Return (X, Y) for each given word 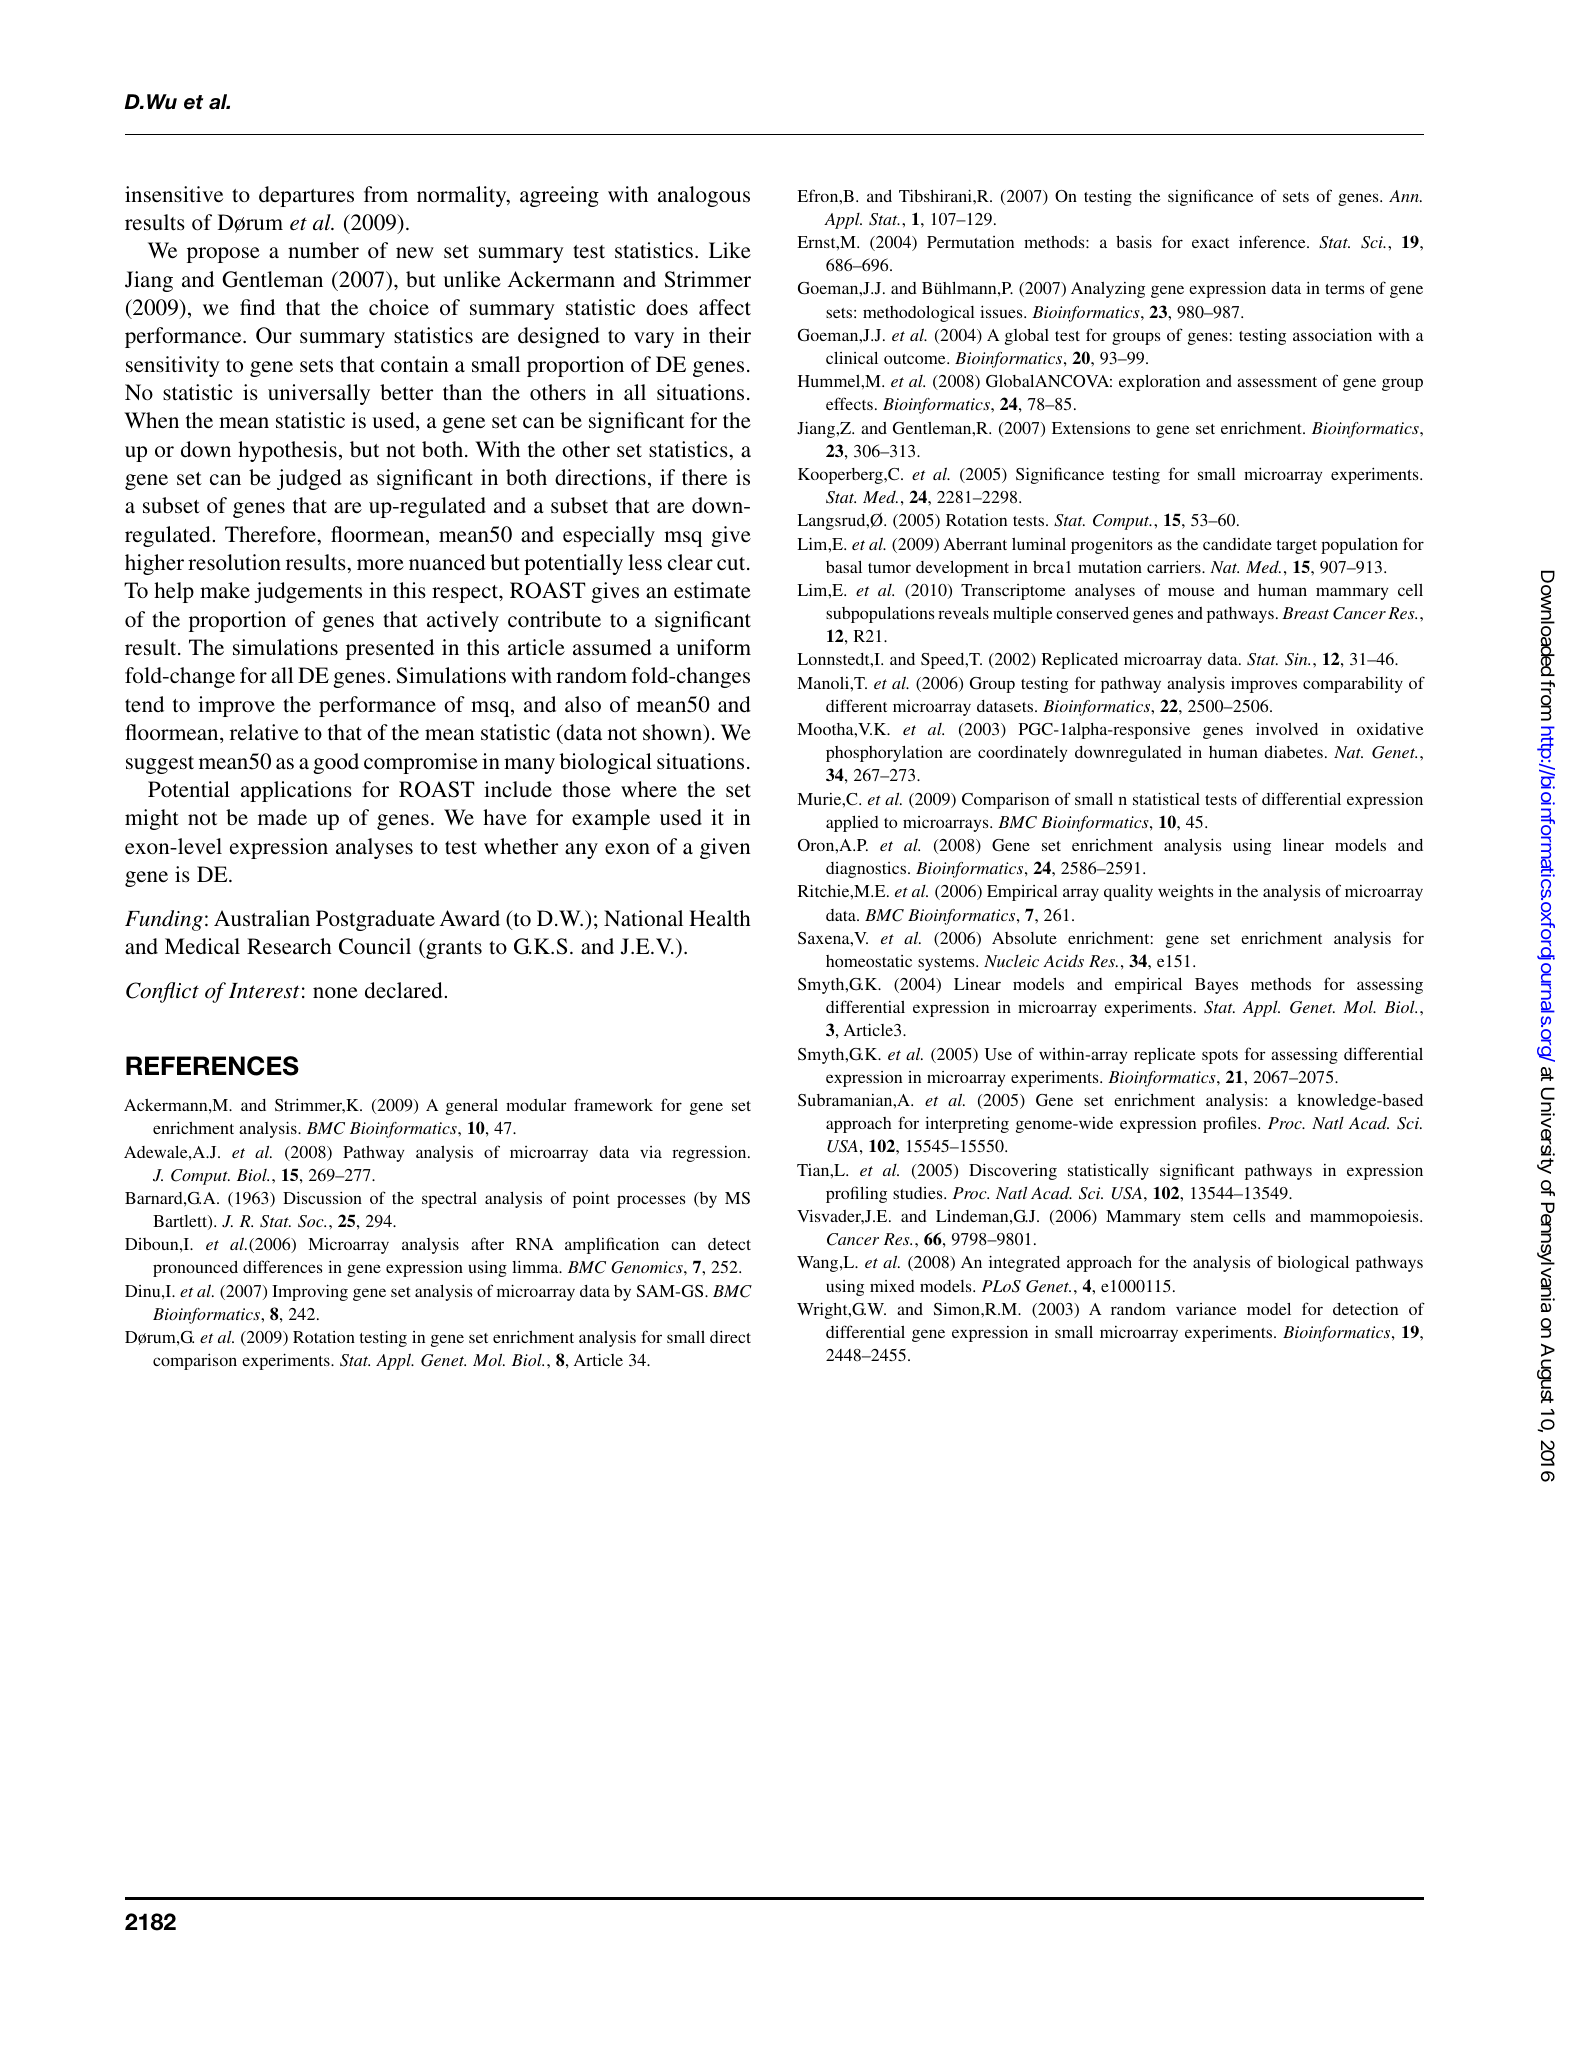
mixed (892, 1286)
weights (1185, 892)
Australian (262, 918)
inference (1273, 241)
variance (1206, 1309)
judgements (308, 592)
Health (720, 918)
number (323, 250)
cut (732, 564)
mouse (1191, 591)
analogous (704, 196)
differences (282, 1266)
